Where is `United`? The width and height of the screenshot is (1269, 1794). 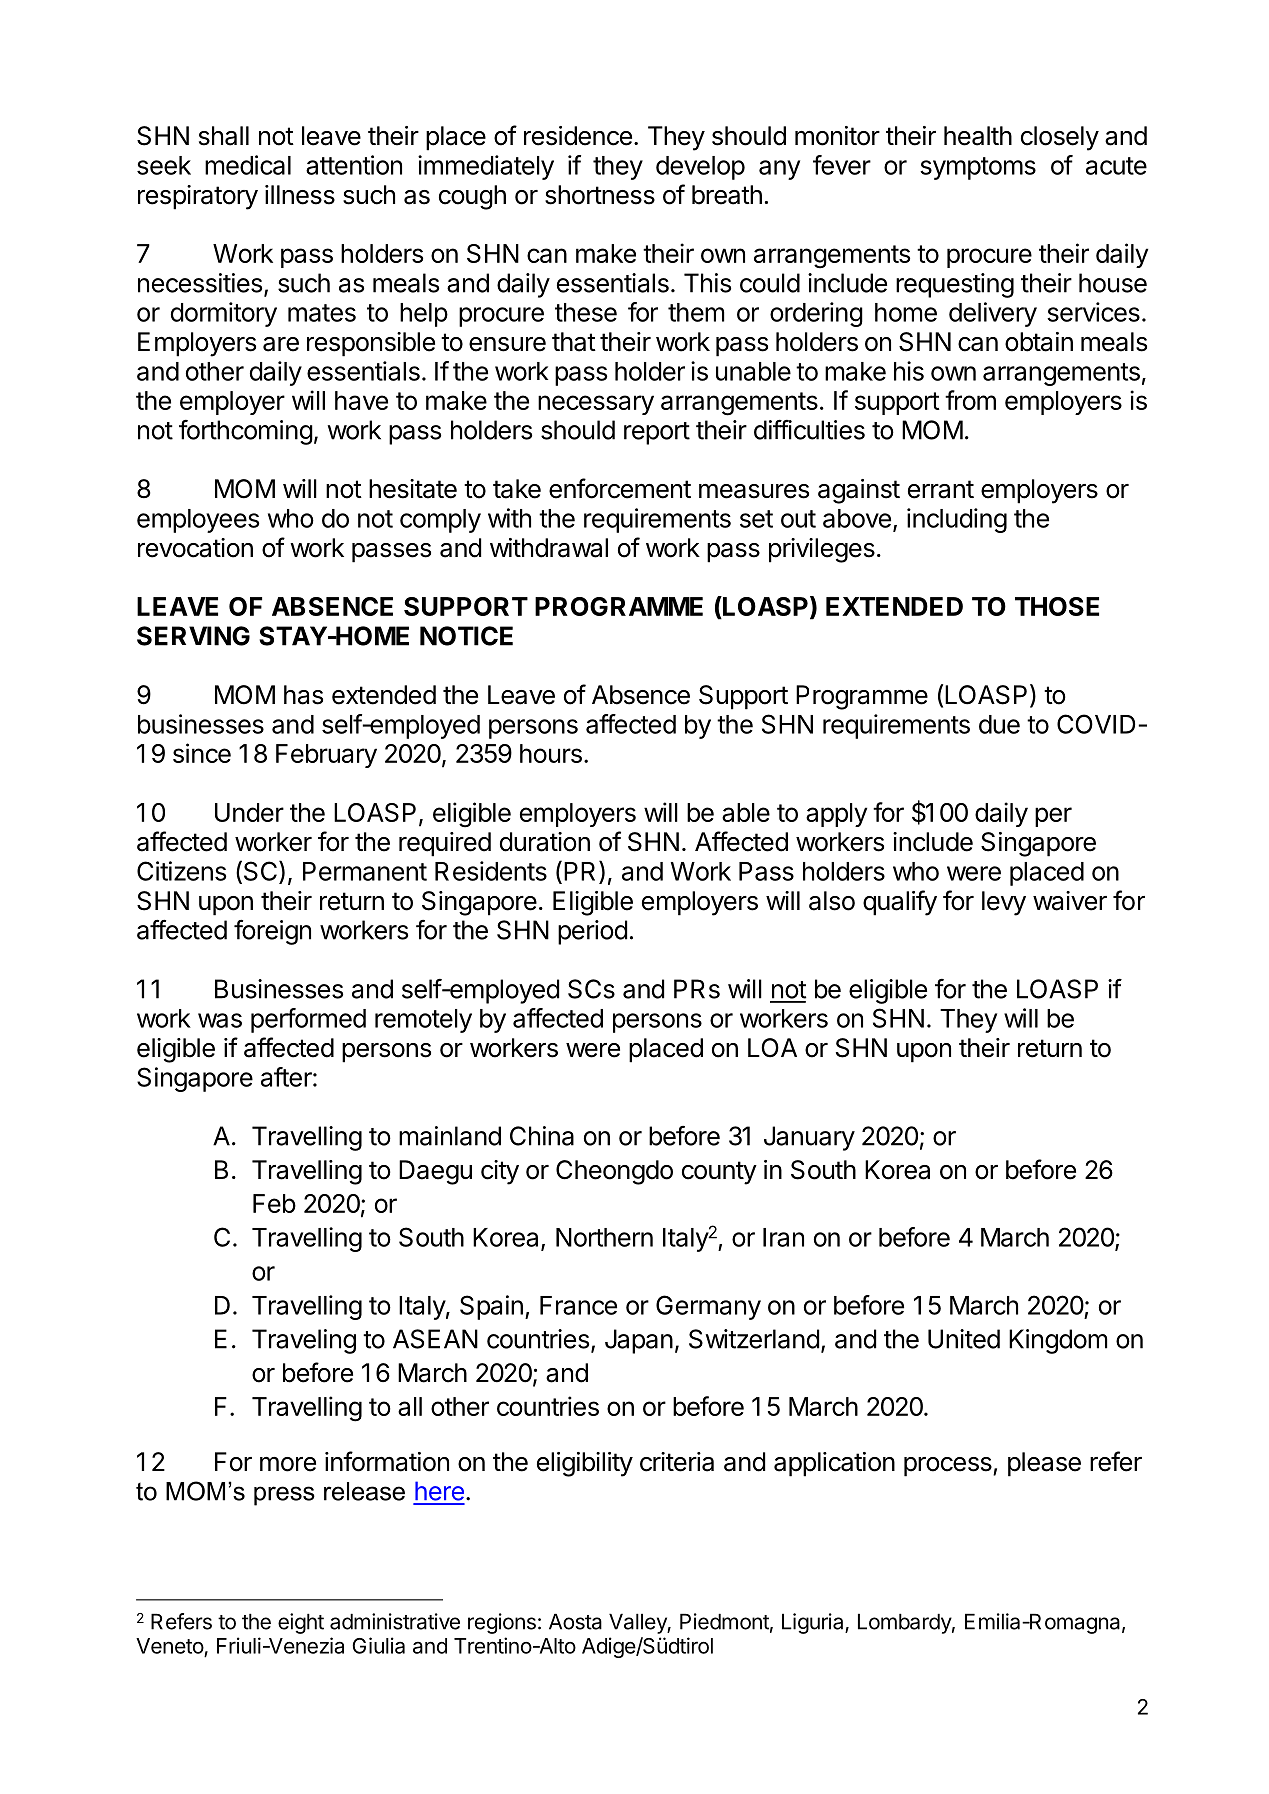
United is located at coordinates (964, 1339).
